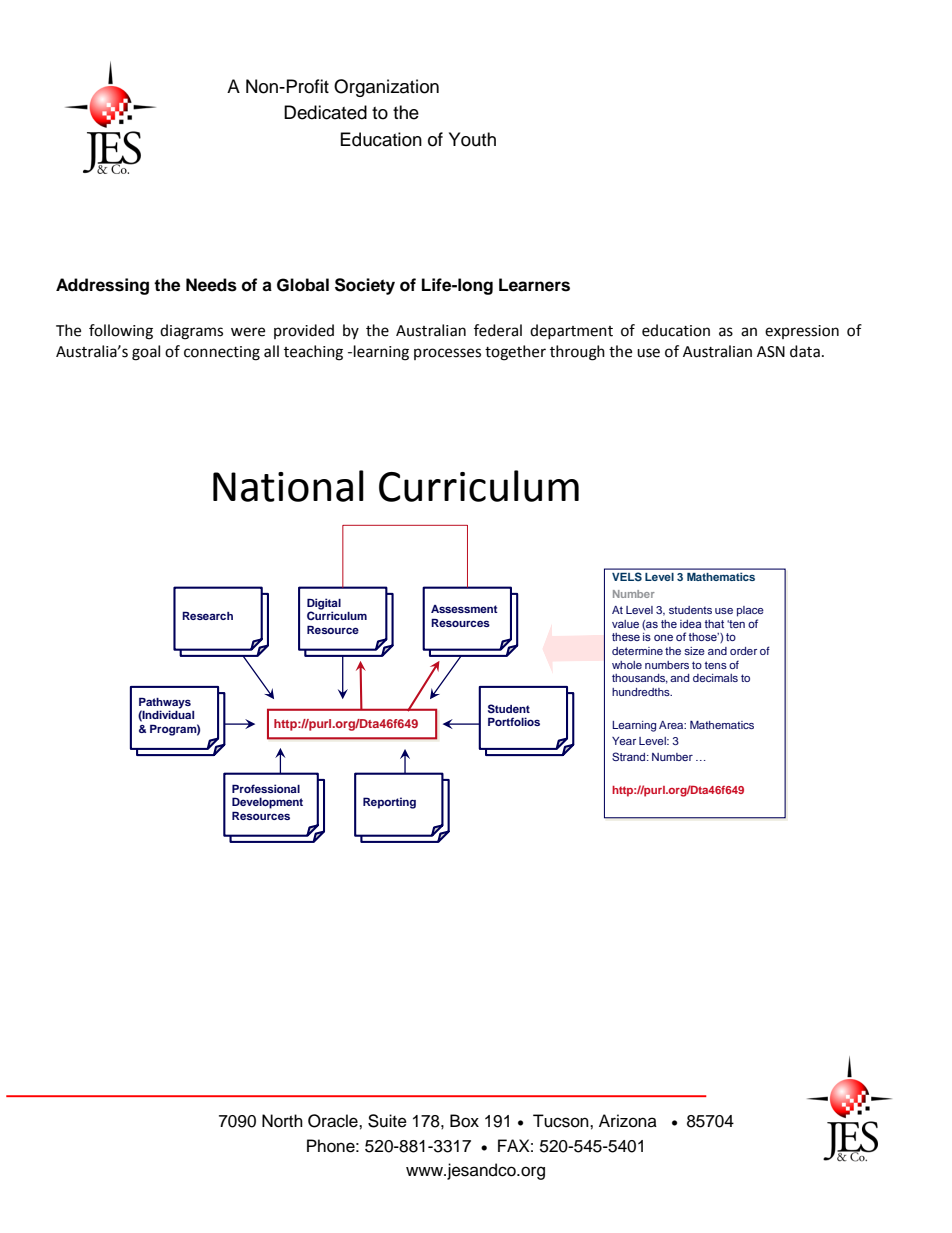 This screenshot has height=1233, width=952. I want to click on connecting, so click(222, 353).
